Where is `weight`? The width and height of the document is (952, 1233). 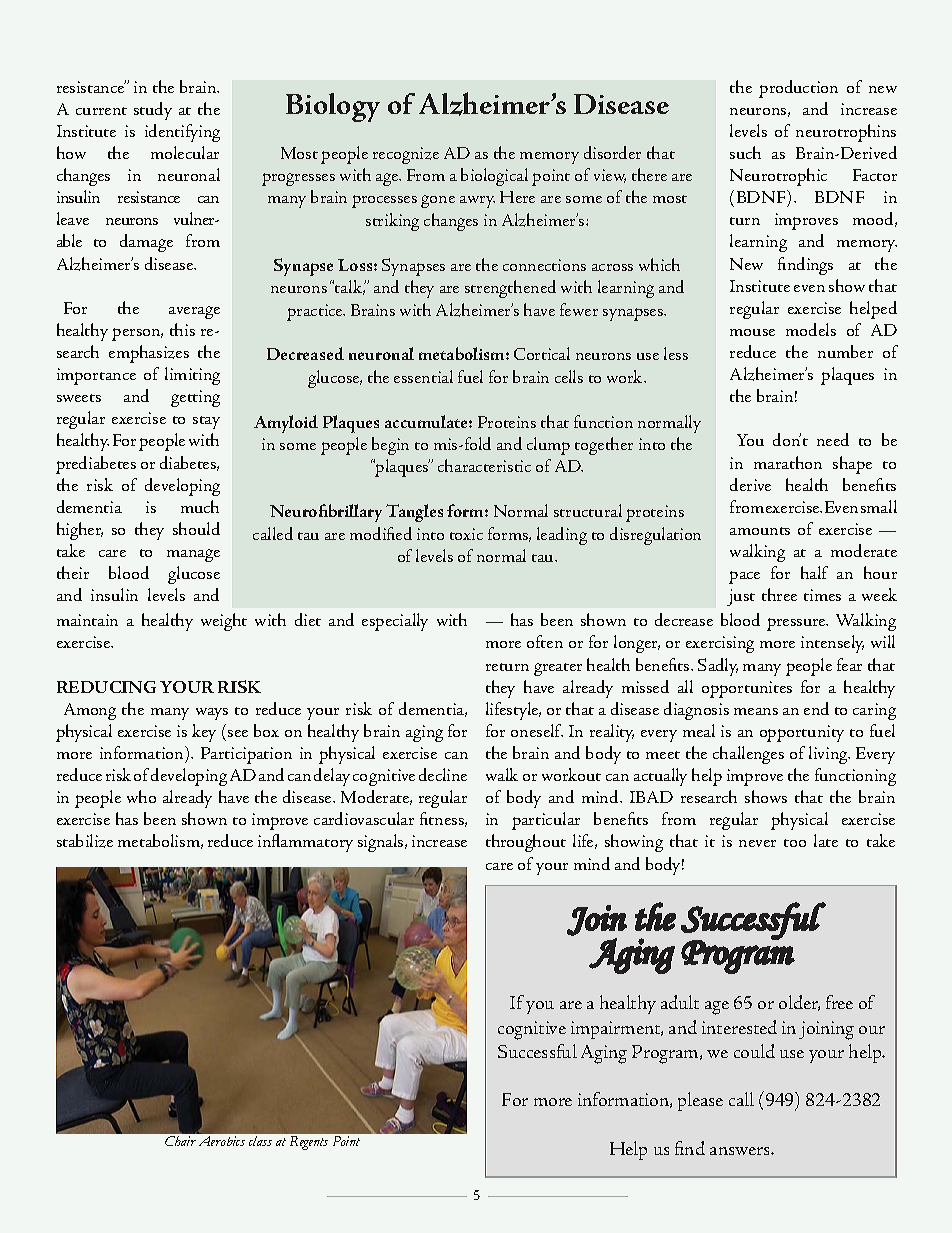 weight is located at coordinates (224, 622).
